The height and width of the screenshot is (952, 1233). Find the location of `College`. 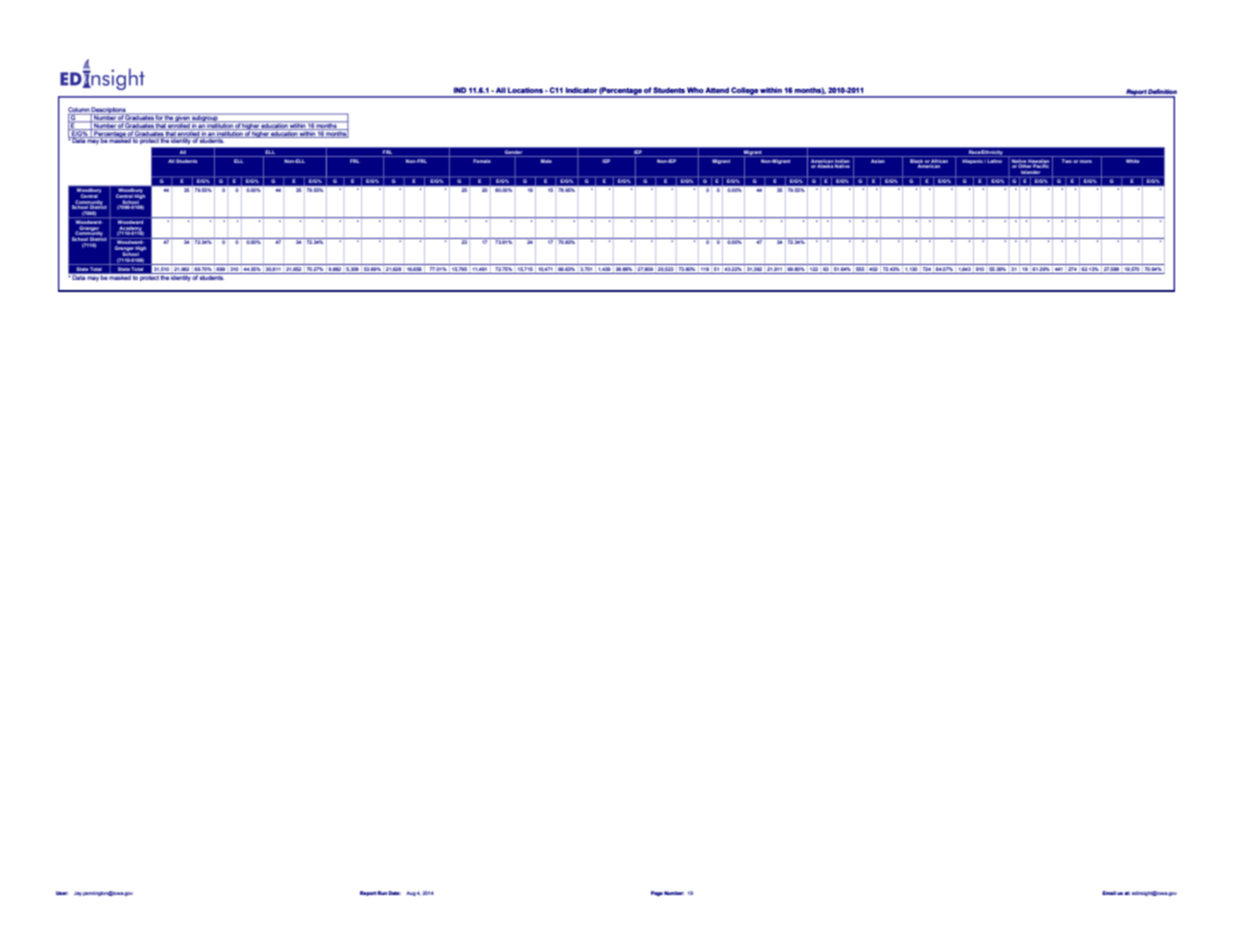

College is located at coordinates (745, 92).
